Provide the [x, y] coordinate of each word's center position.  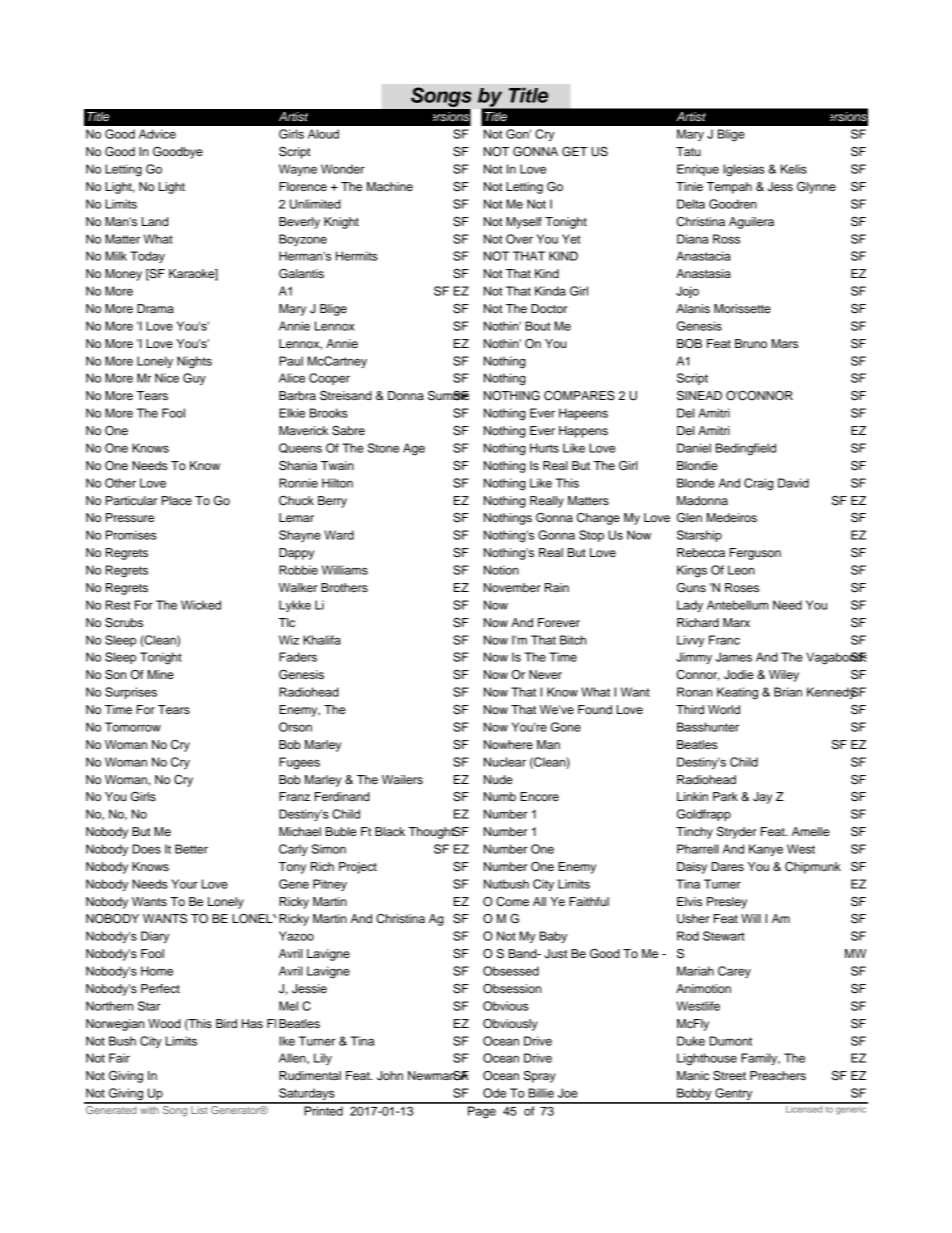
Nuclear [505, 762]
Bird [226, 1023]
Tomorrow [133, 727]
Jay [762, 798]
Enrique [698, 170]
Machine [390, 186]
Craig [758, 484]
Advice [157, 134]
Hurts [544, 448]
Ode [494, 1093]
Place [177, 500]
